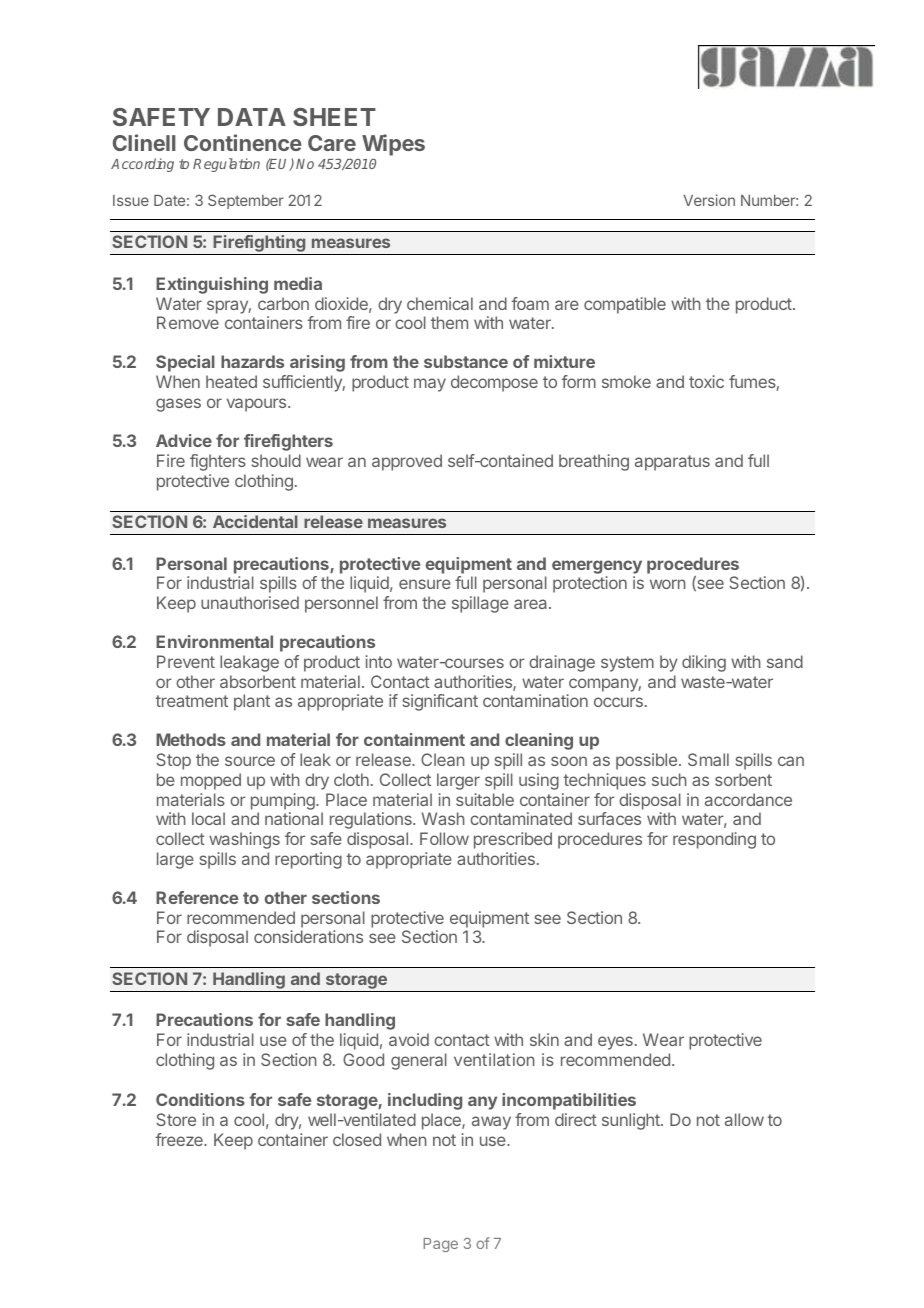 The width and height of the screenshot is (924, 1308). I want to click on responding, so click(714, 840).
